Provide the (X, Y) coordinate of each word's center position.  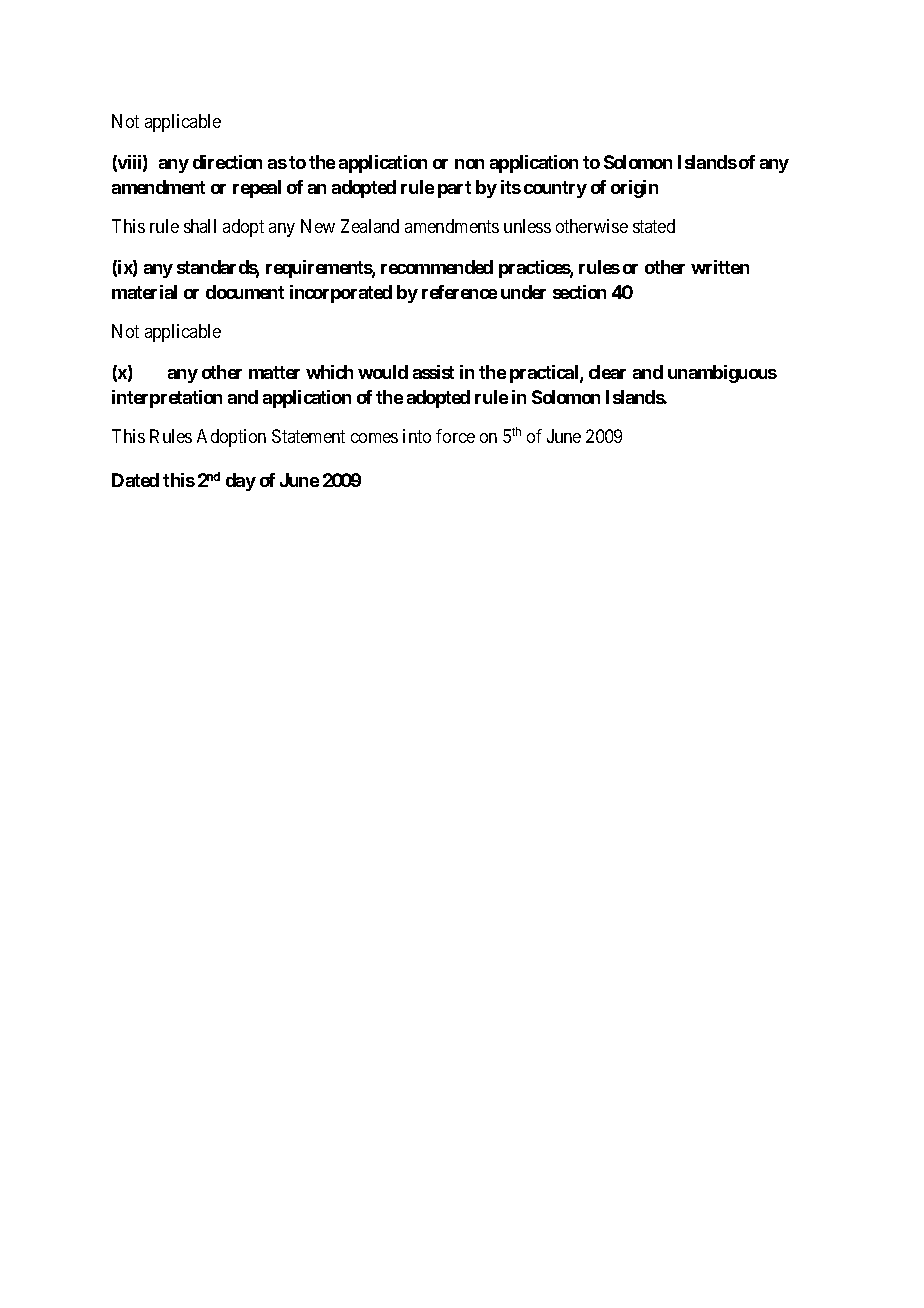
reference (459, 292)
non (469, 164)
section (579, 292)
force (455, 436)
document (245, 292)
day (241, 482)
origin (634, 189)
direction (227, 162)
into (417, 436)
